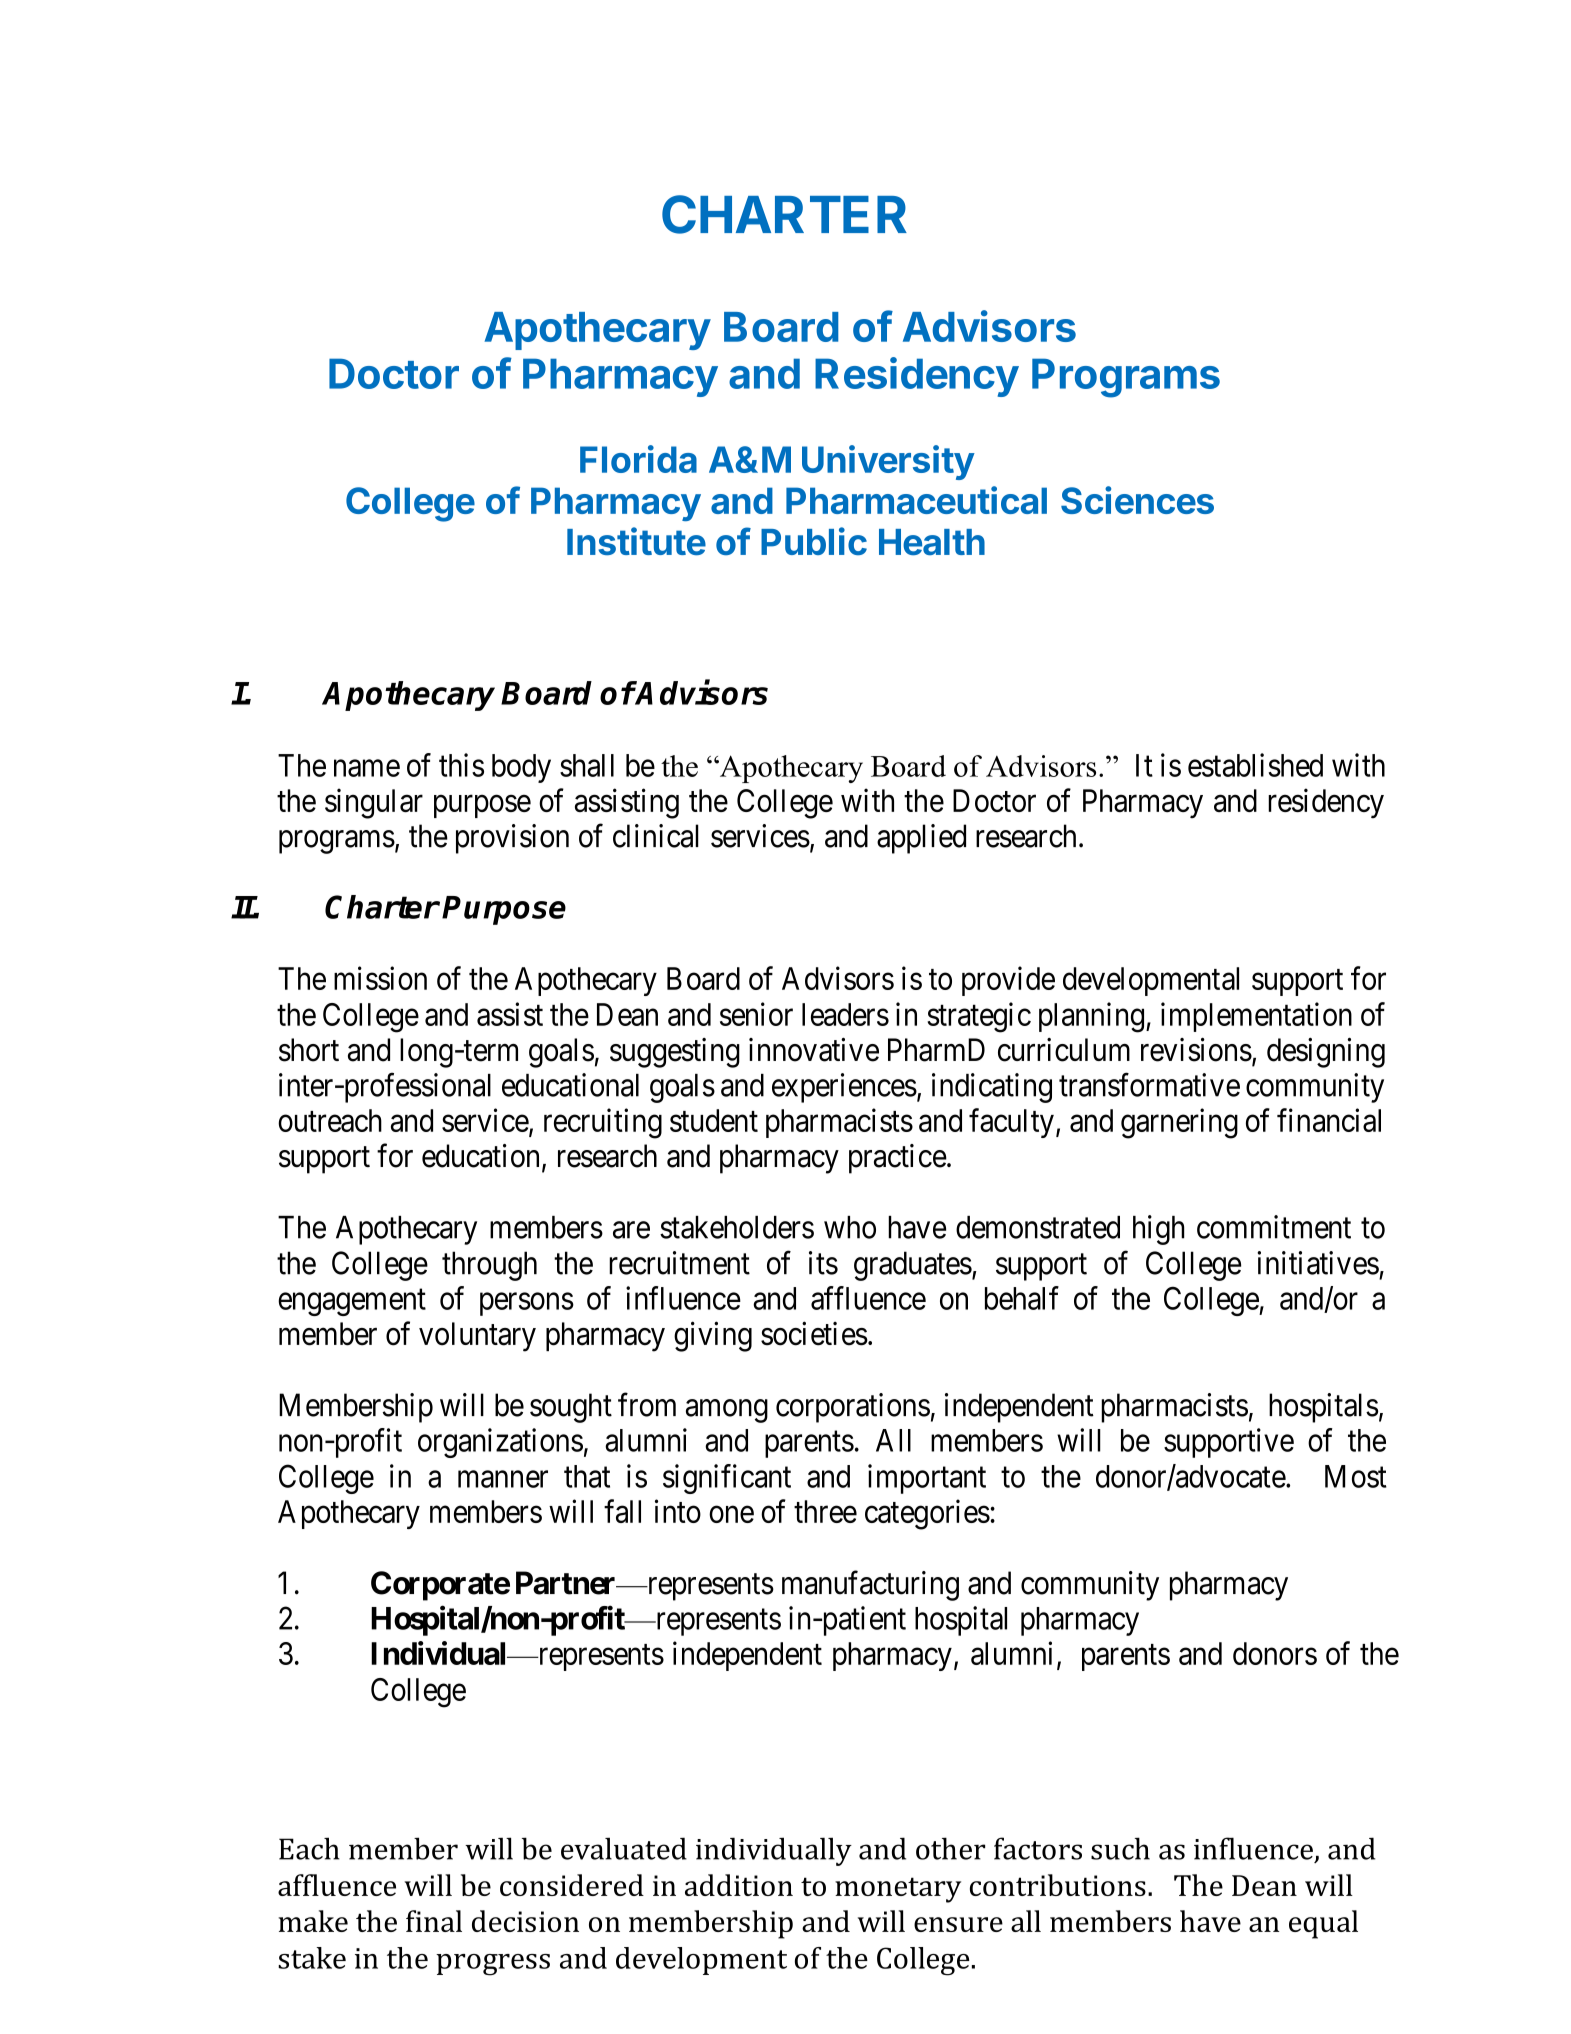  What do you see at coordinates (921, 839) in the screenshot?
I see `applied` at bounding box center [921, 839].
